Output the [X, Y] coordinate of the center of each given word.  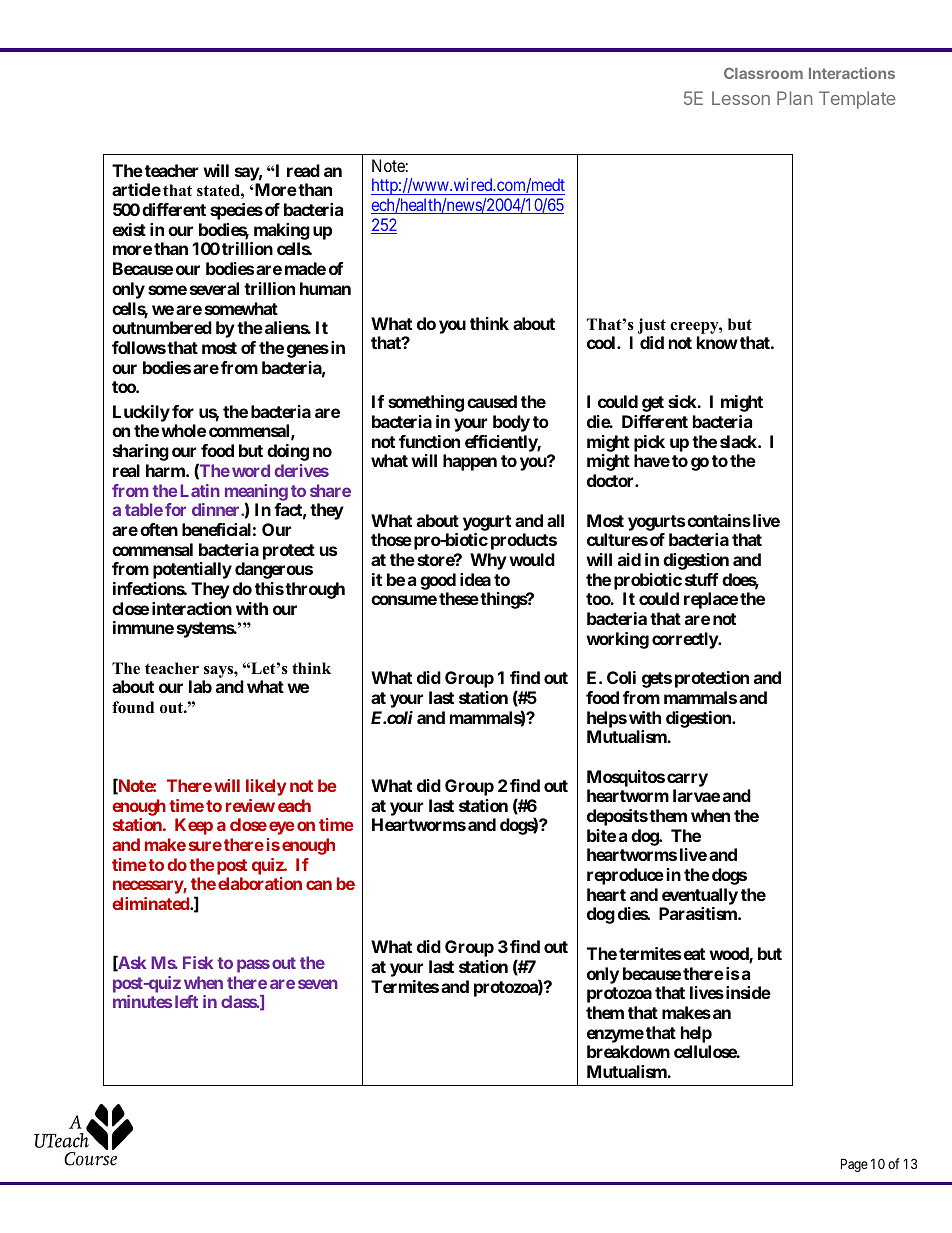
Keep [194, 826]
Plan [794, 98]
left [186, 1001]
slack [739, 441]
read [303, 170]
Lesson [741, 98]
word [251, 470]
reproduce [625, 876]
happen [470, 462]
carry [687, 780]
